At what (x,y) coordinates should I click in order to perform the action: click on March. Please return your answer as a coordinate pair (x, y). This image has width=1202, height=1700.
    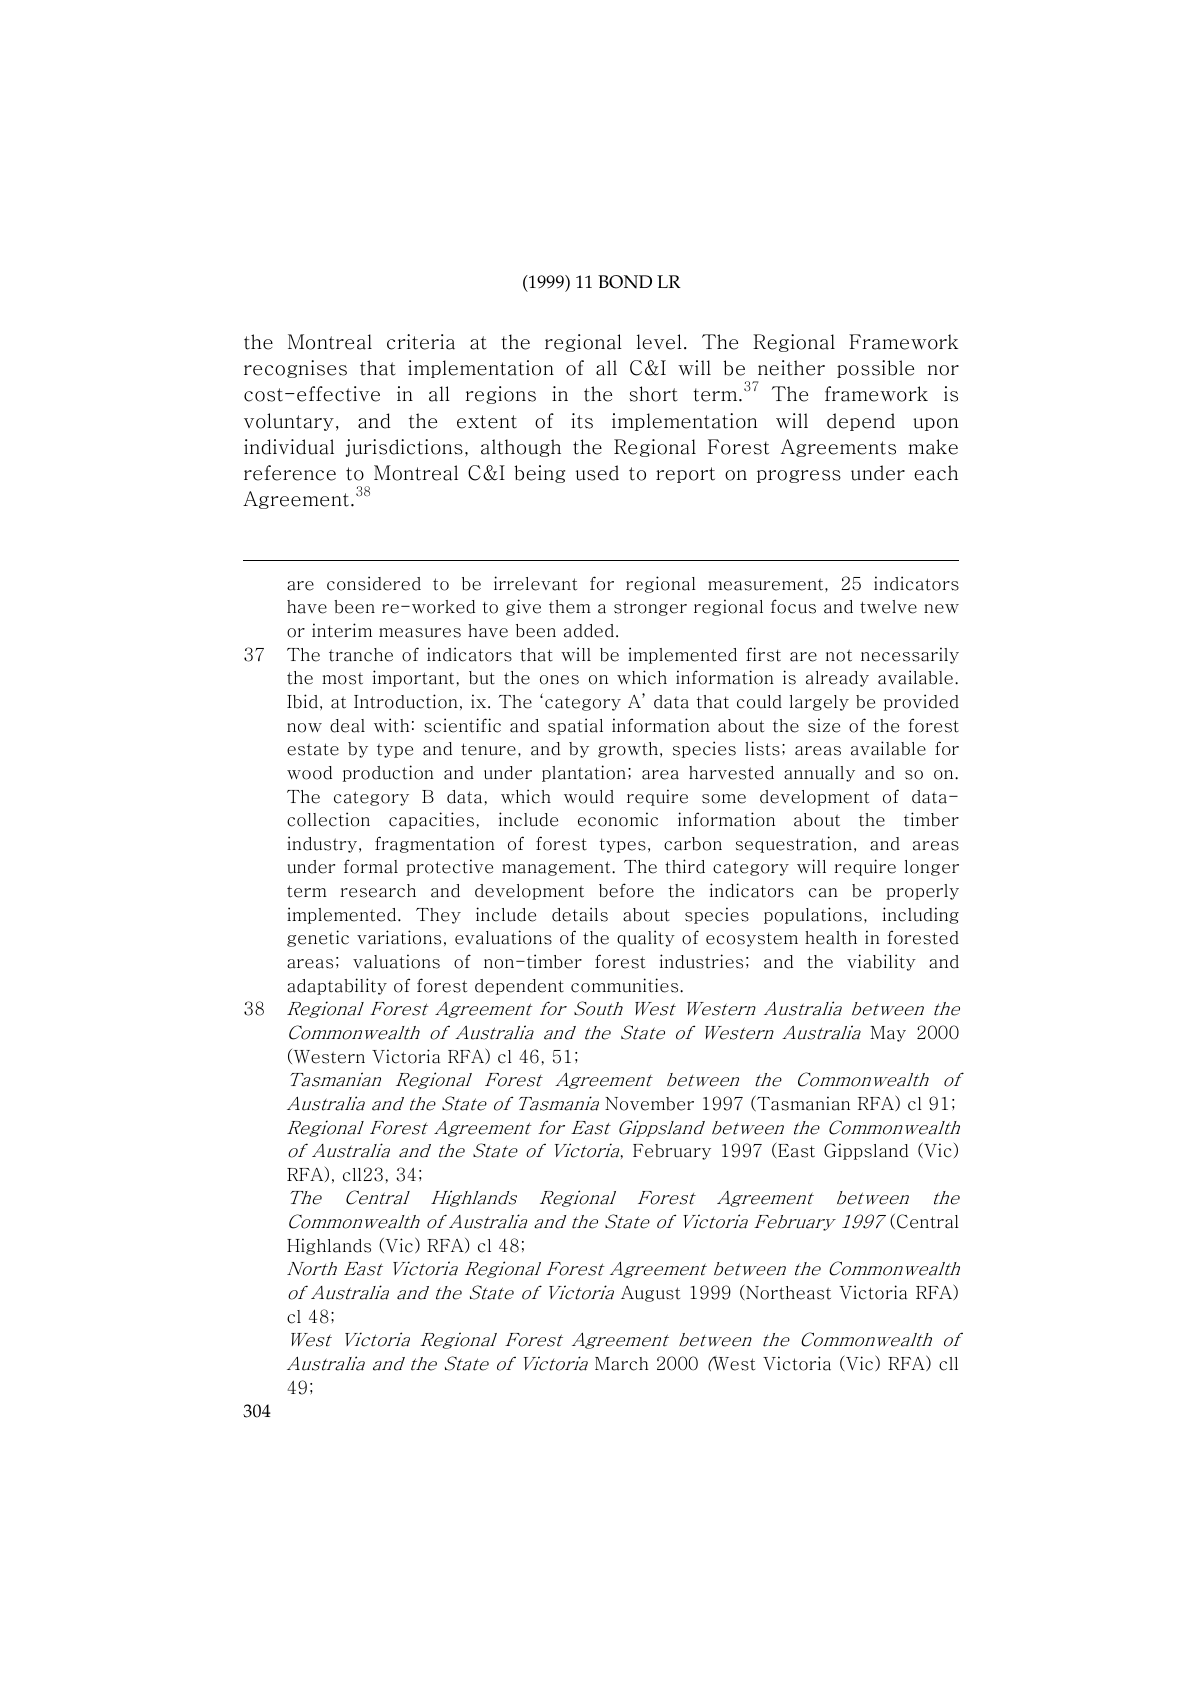
    Looking at the image, I should click on (621, 1364).
